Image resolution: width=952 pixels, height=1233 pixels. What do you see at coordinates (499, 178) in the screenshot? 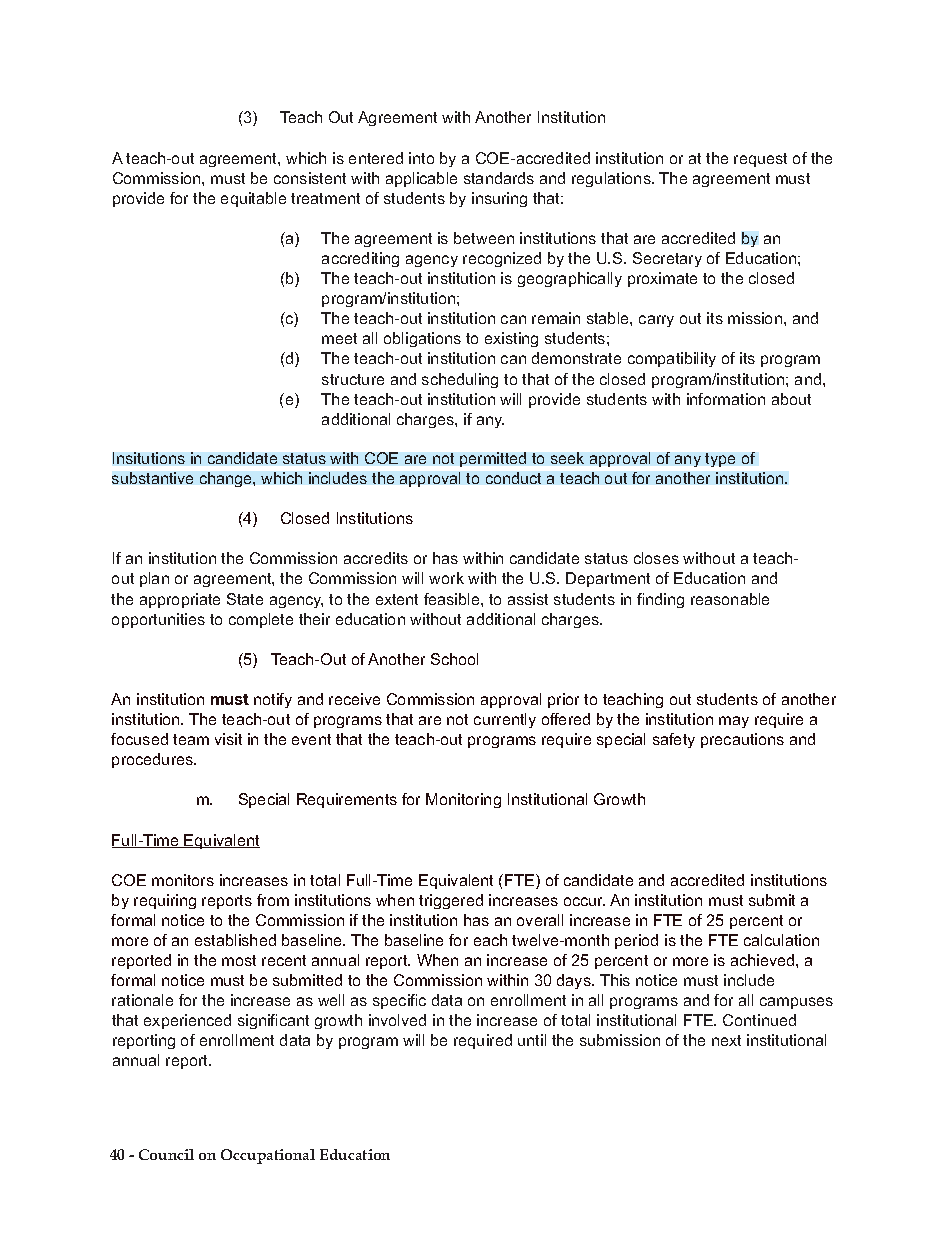
I see `standards` at bounding box center [499, 178].
